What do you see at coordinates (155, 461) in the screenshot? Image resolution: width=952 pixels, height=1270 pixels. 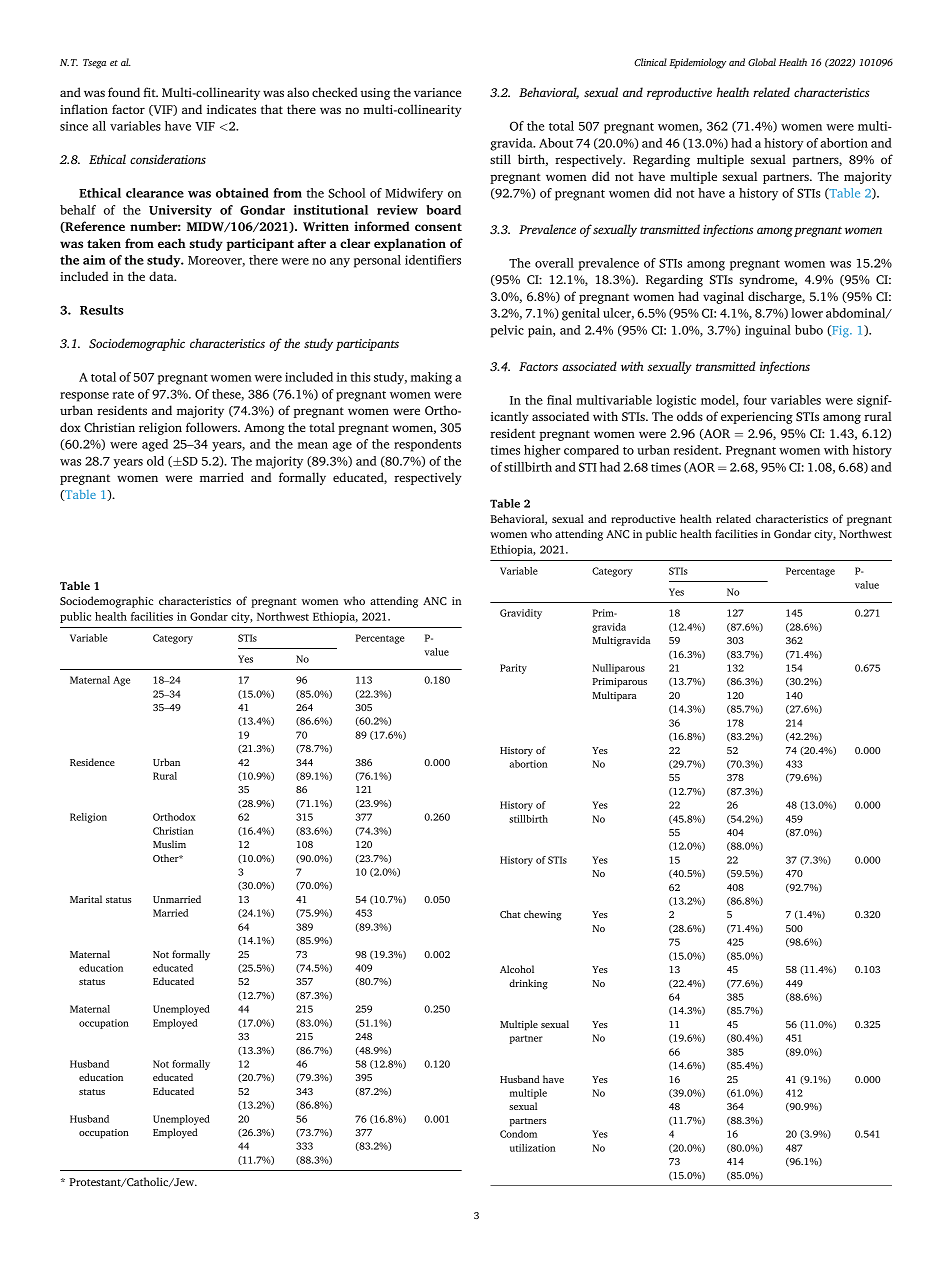 I see `old` at bounding box center [155, 461].
